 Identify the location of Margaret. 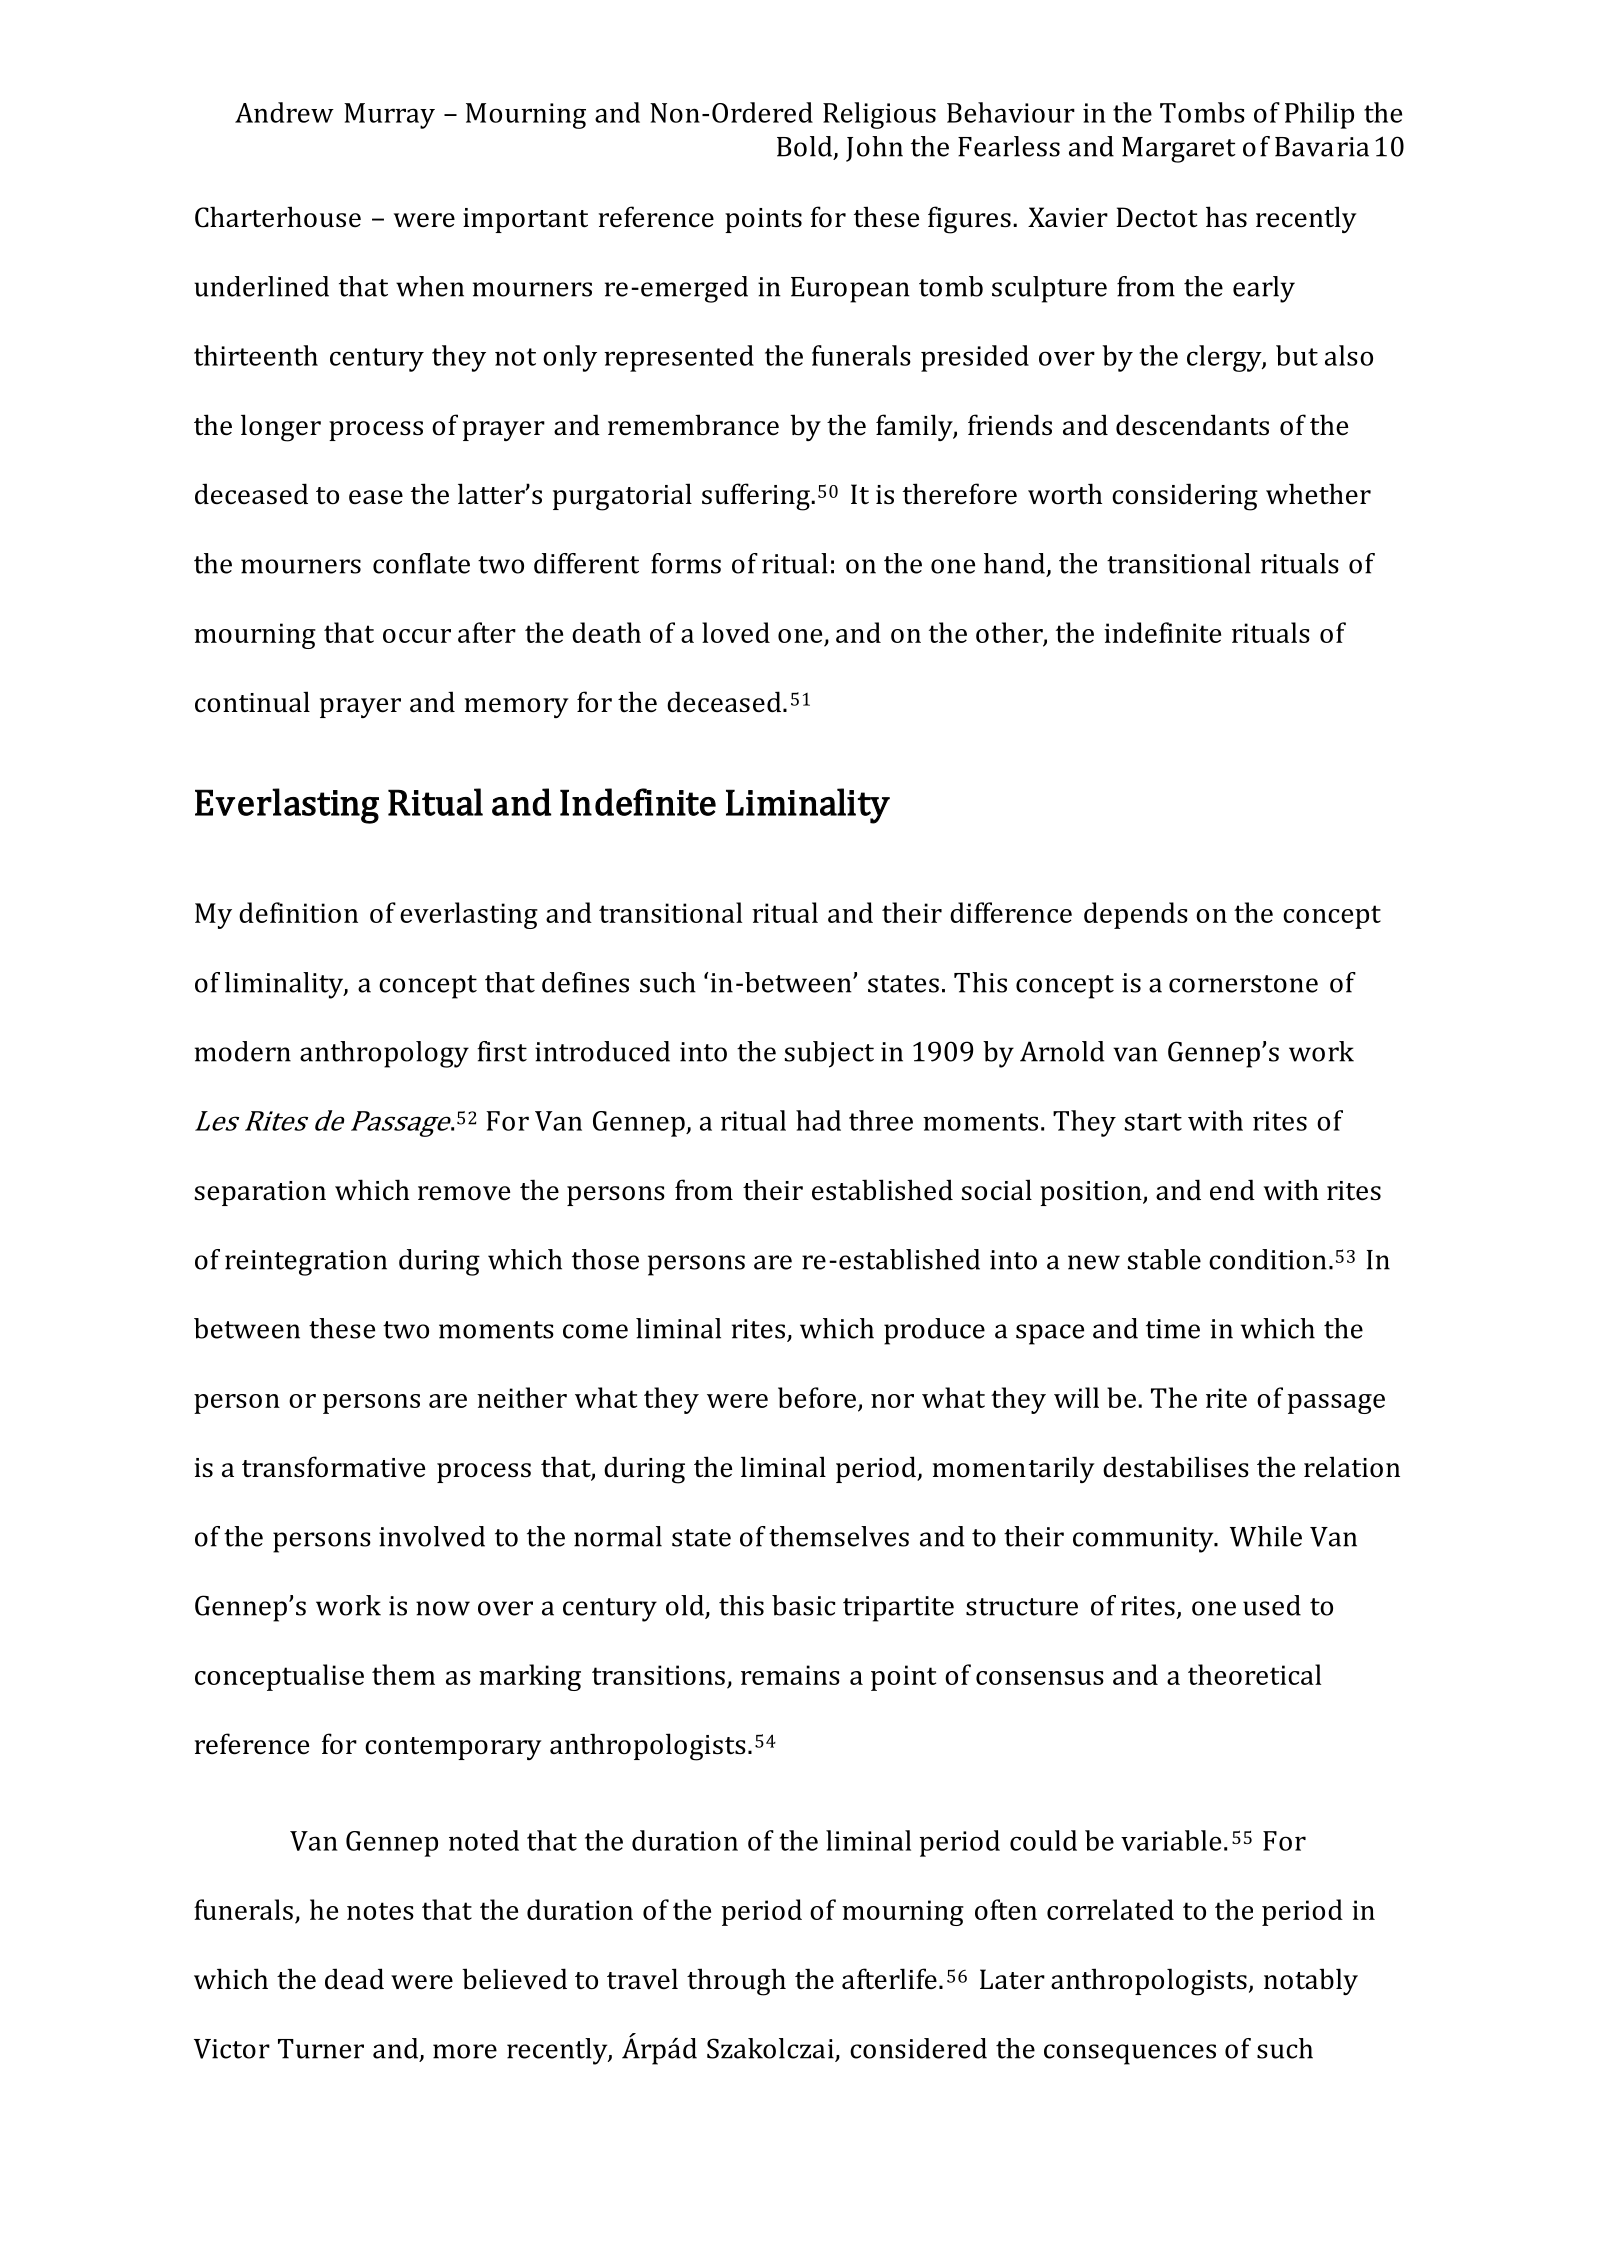
(1179, 150).
